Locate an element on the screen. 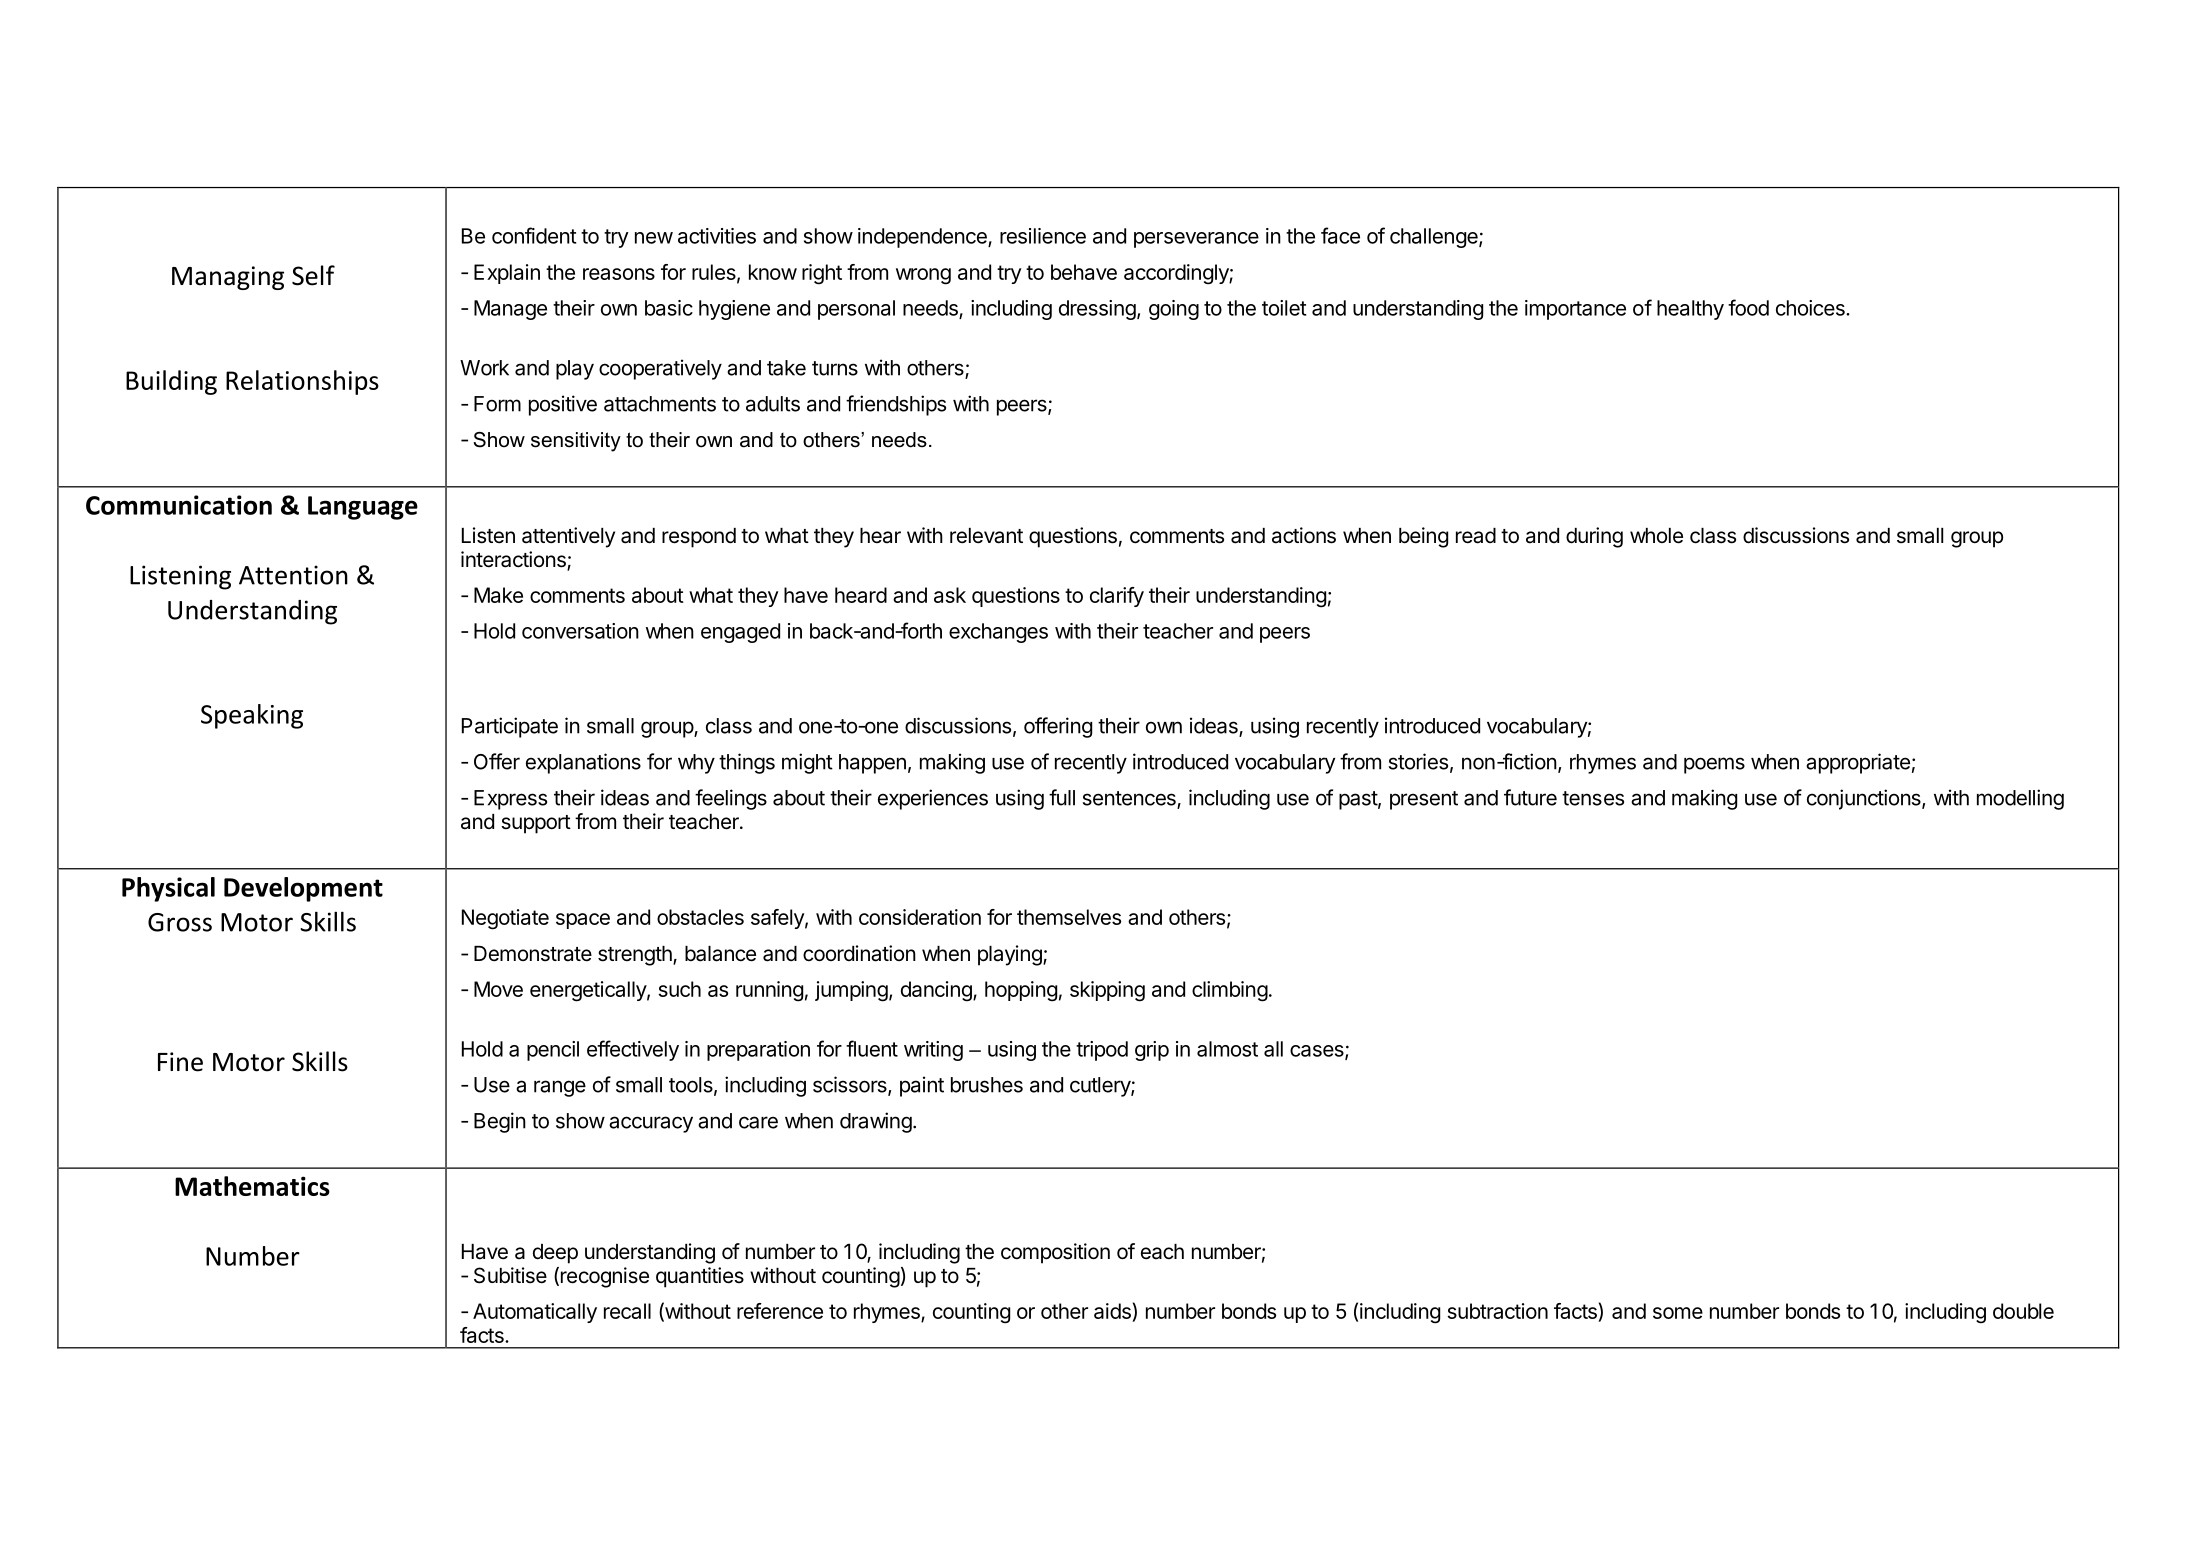 The height and width of the screenshot is (1545, 2185). cutlery is located at coordinates (1101, 1087).
